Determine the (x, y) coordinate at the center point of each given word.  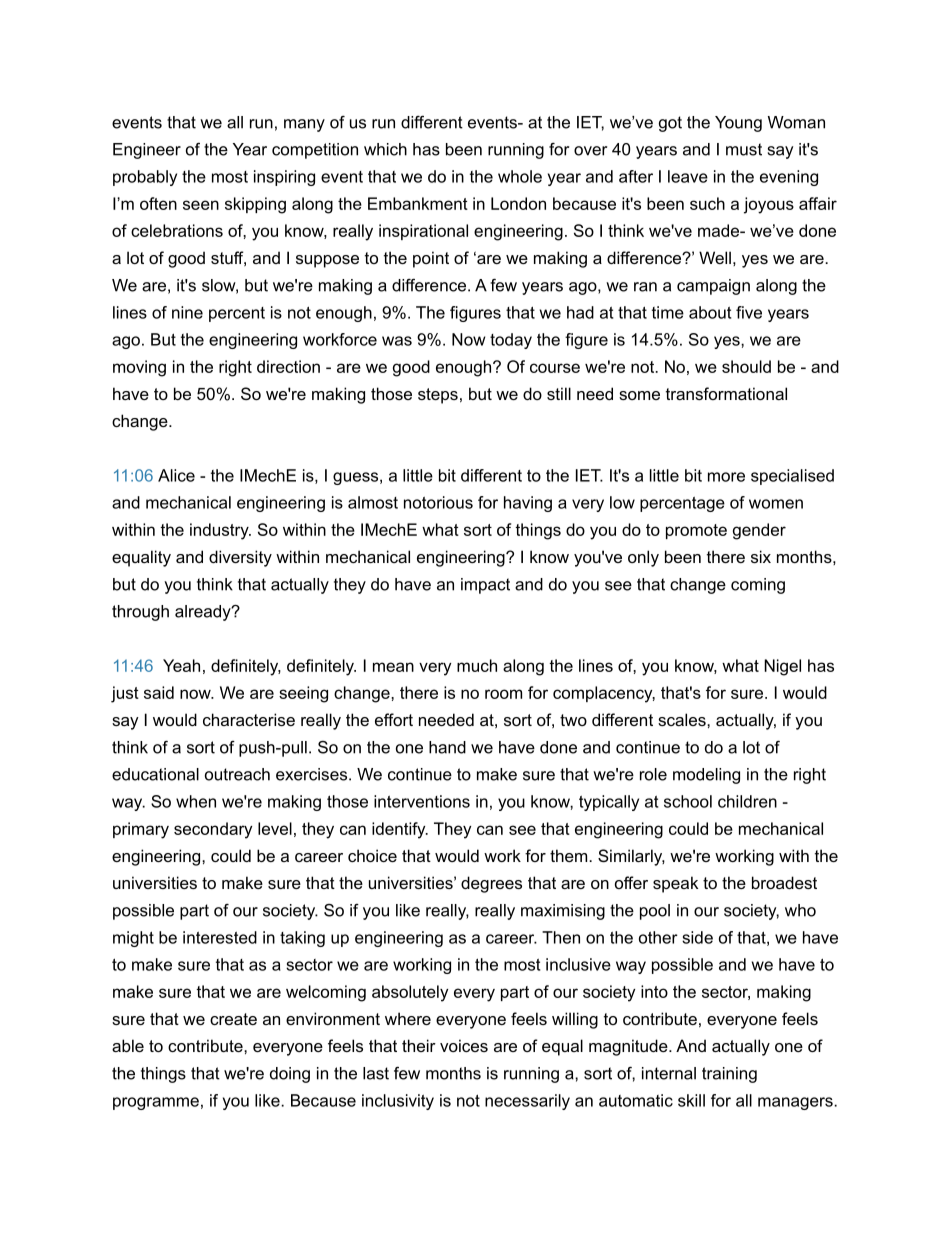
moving (139, 368)
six (761, 556)
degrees (491, 884)
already (204, 613)
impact (485, 586)
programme (156, 1103)
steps (438, 396)
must (744, 149)
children (747, 801)
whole (520, 176)
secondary (213, 830)
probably (145, 178)
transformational (726, 393)
